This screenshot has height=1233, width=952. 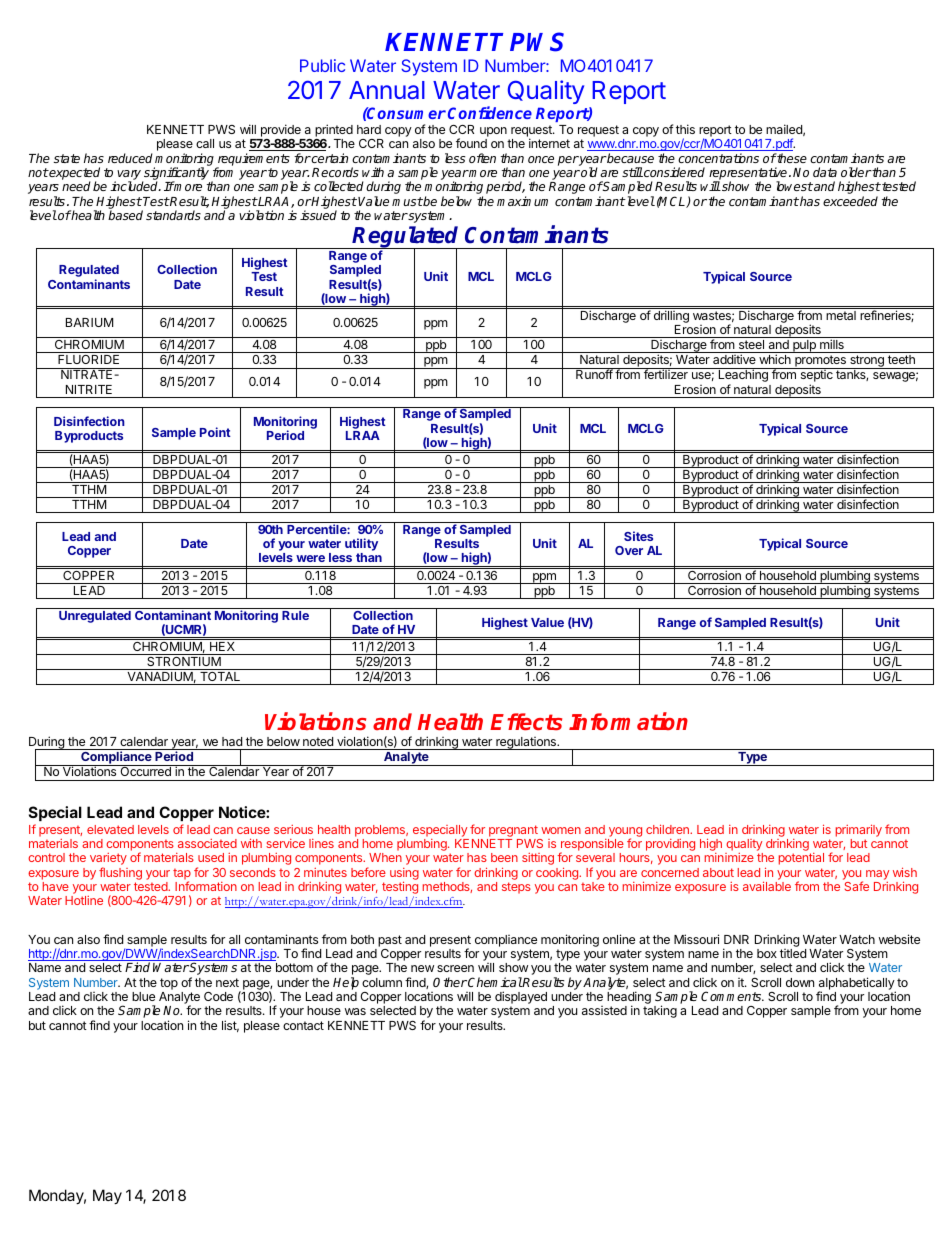 I want to click on this, so click(x=685, y=129).
